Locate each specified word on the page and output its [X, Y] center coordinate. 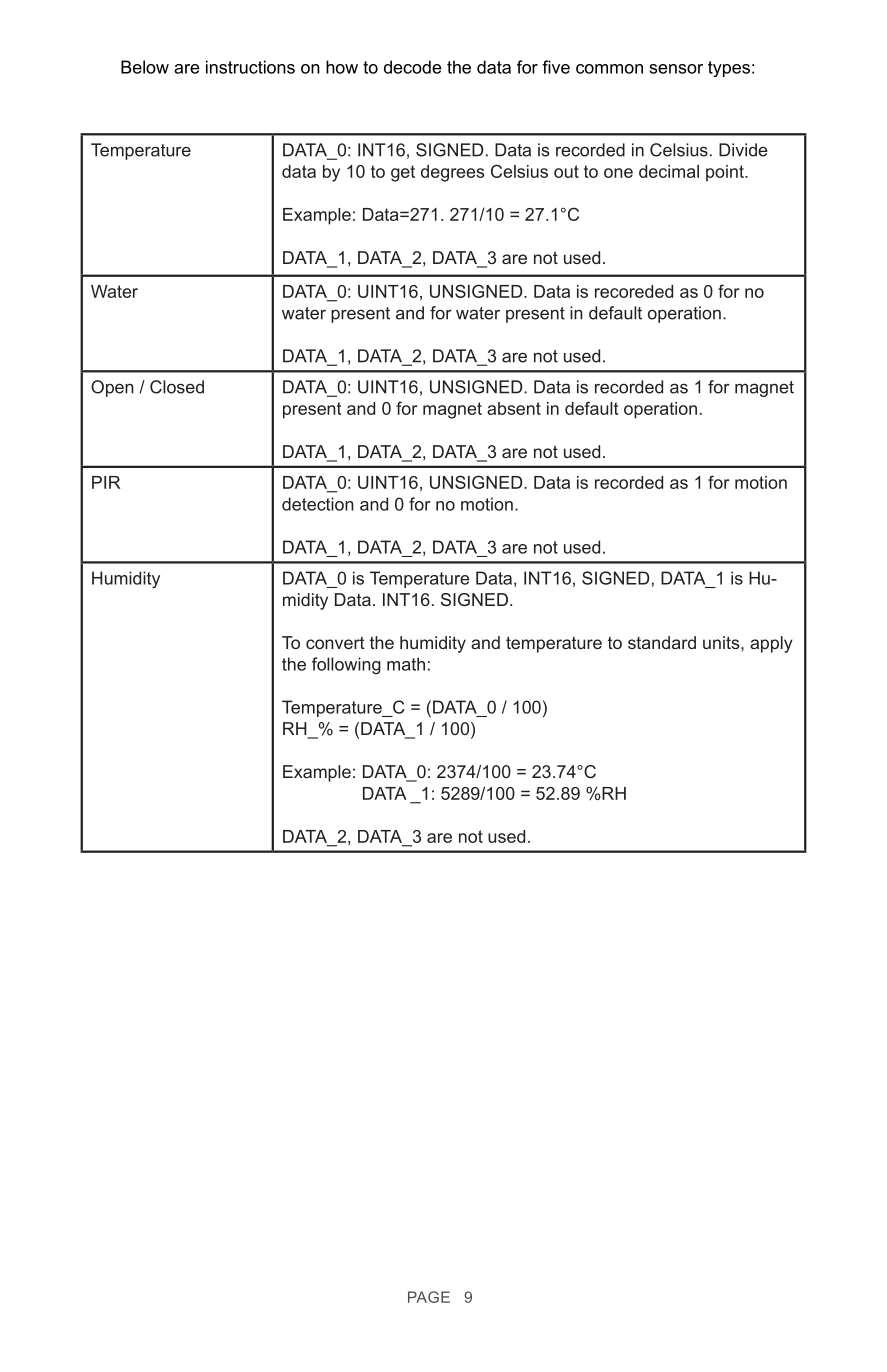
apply [771, 644]
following [346, 666]
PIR [106, 482]
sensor [676, 69]
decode [413, 67]
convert [335, 643]
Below [145, 67]
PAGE [429, 1297]
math [406, 664]
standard [662, 642]
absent [514, 408]
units [722, 642]
